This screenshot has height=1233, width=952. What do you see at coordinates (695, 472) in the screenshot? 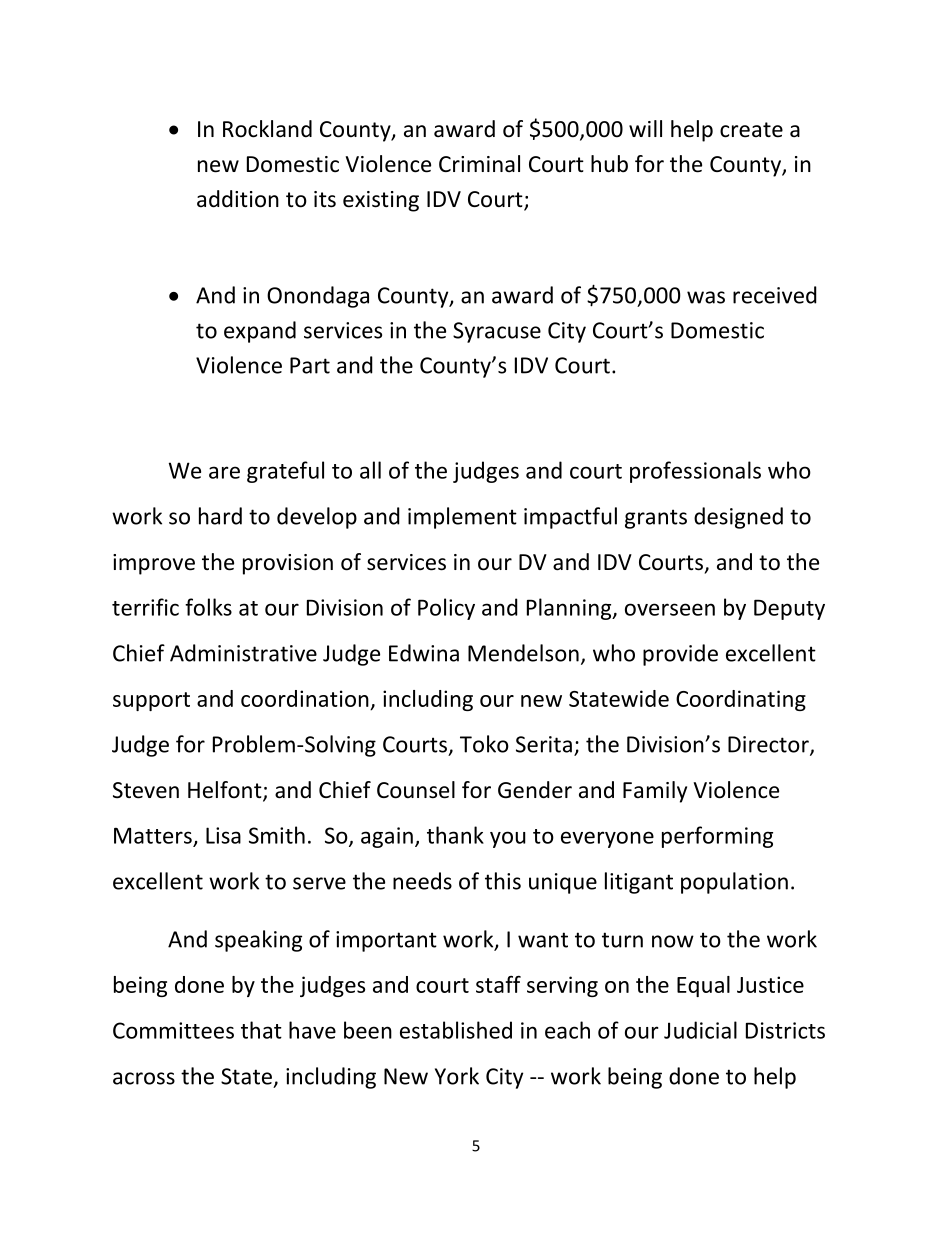
I see `professionals` at bounding box center [695, 472].
